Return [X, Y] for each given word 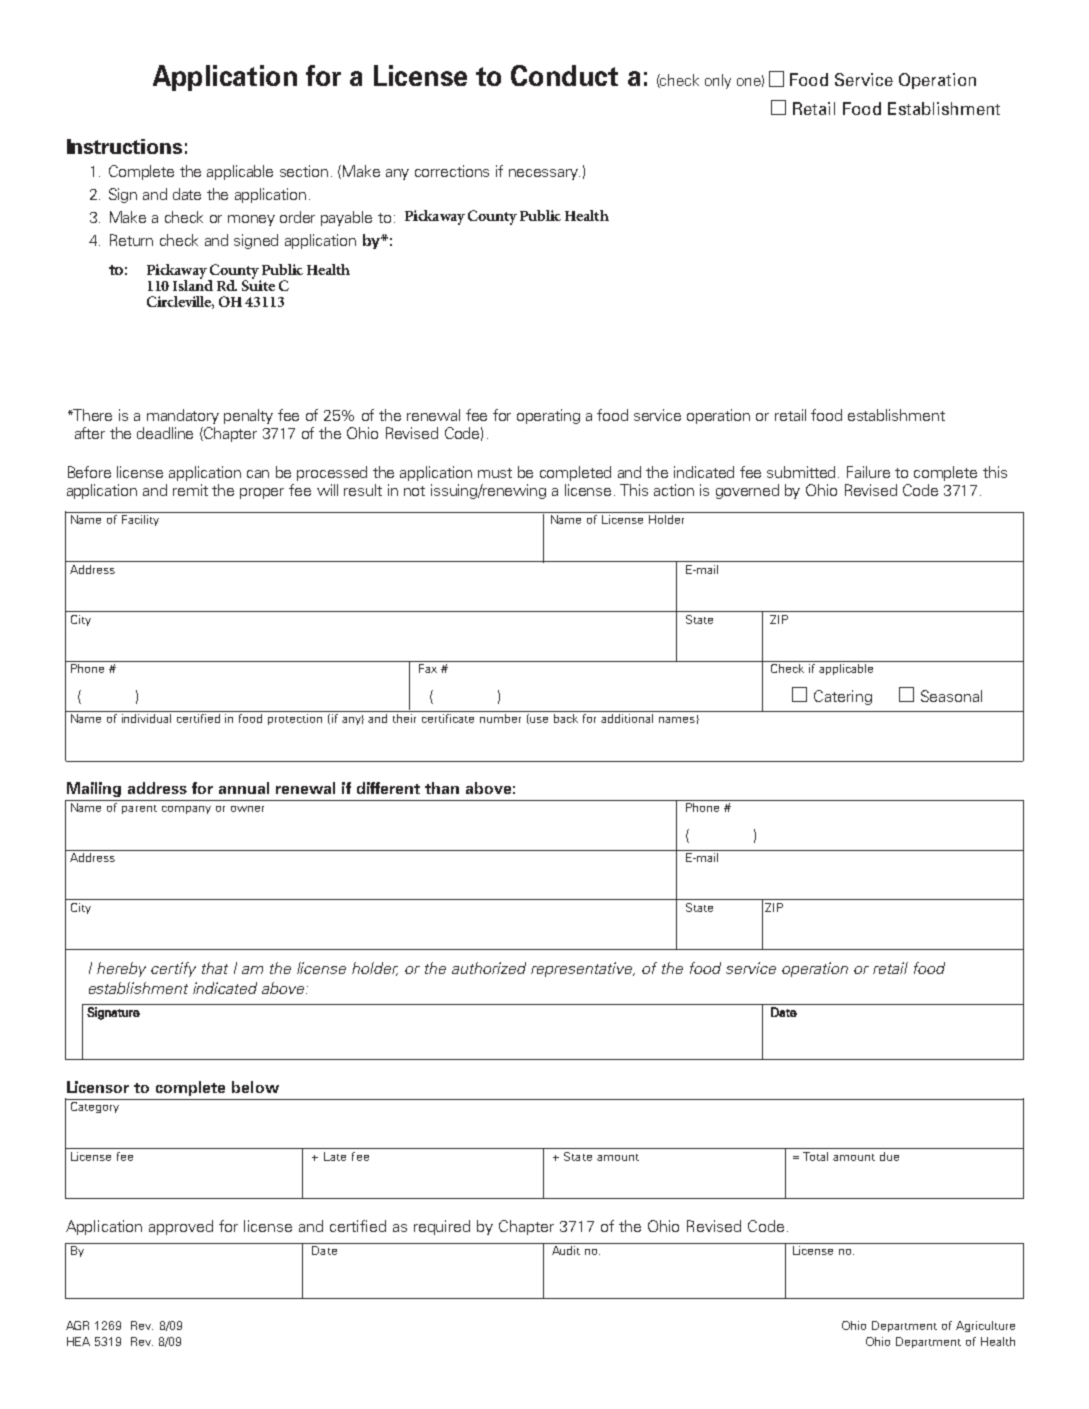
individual [146, 718]
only [718, 81]
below [255, 1087]
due [889, 1156]
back [566, 718]
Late [335, 1156]
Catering [843, 697]
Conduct [564, 75]
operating [548, 416]
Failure [868, 472]
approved [181, 1227]
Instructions [124, 146]
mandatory [183, 416]
